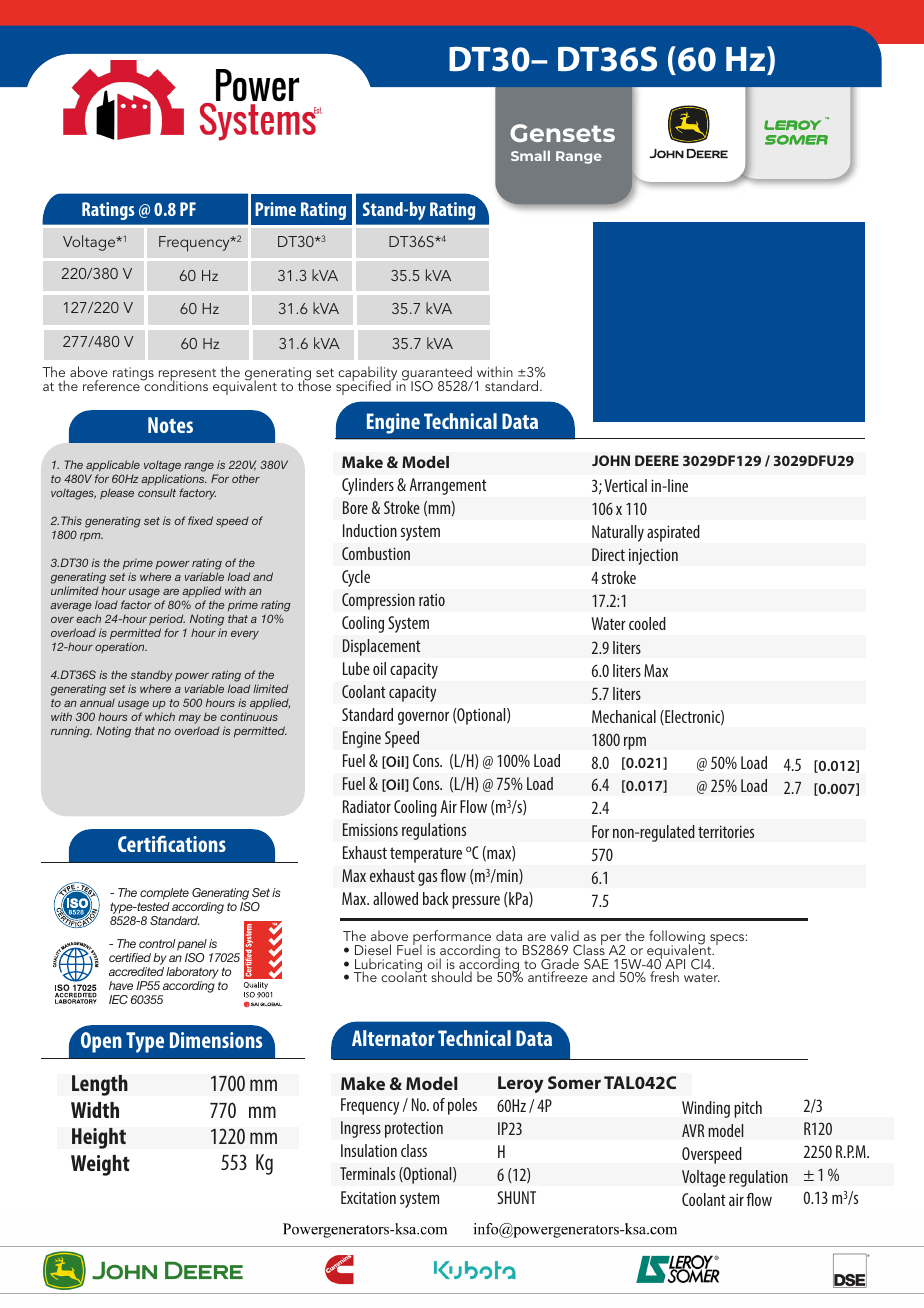 The height and width of the page is (1308, 924). Describe the element at coordinates (647, 623) in the page. I see `cooled` at that location.
